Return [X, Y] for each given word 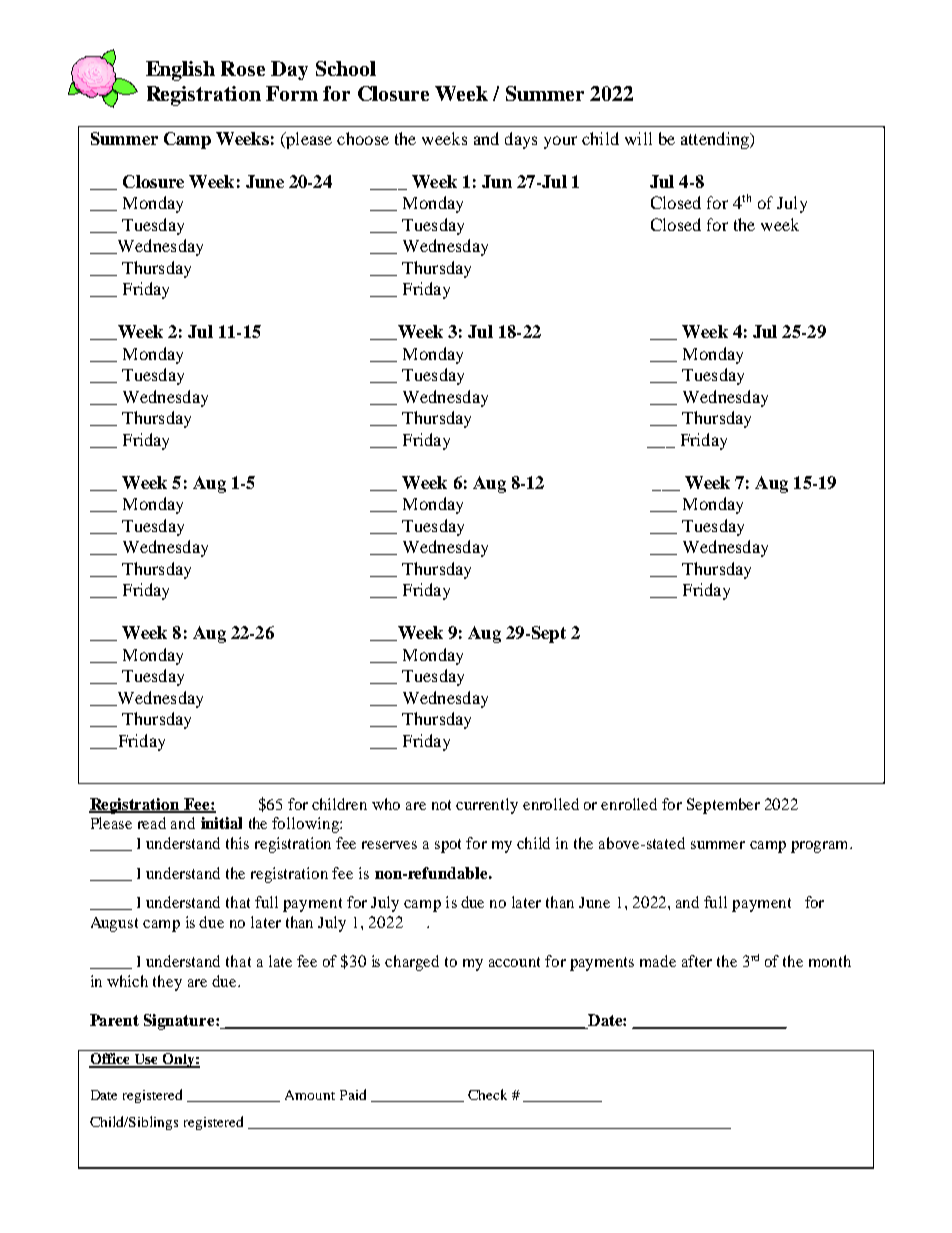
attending [716, 140]
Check [487, 1094]
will [638, 138]
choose [363, 138]
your [560, 142]
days [521, 140]
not [441, 805]
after [697, 961]
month [830, 961]
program [821, 847]
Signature [180, 1022]
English [180, 71]
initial [221, 823]
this [237, 843]
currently [487, 806]
